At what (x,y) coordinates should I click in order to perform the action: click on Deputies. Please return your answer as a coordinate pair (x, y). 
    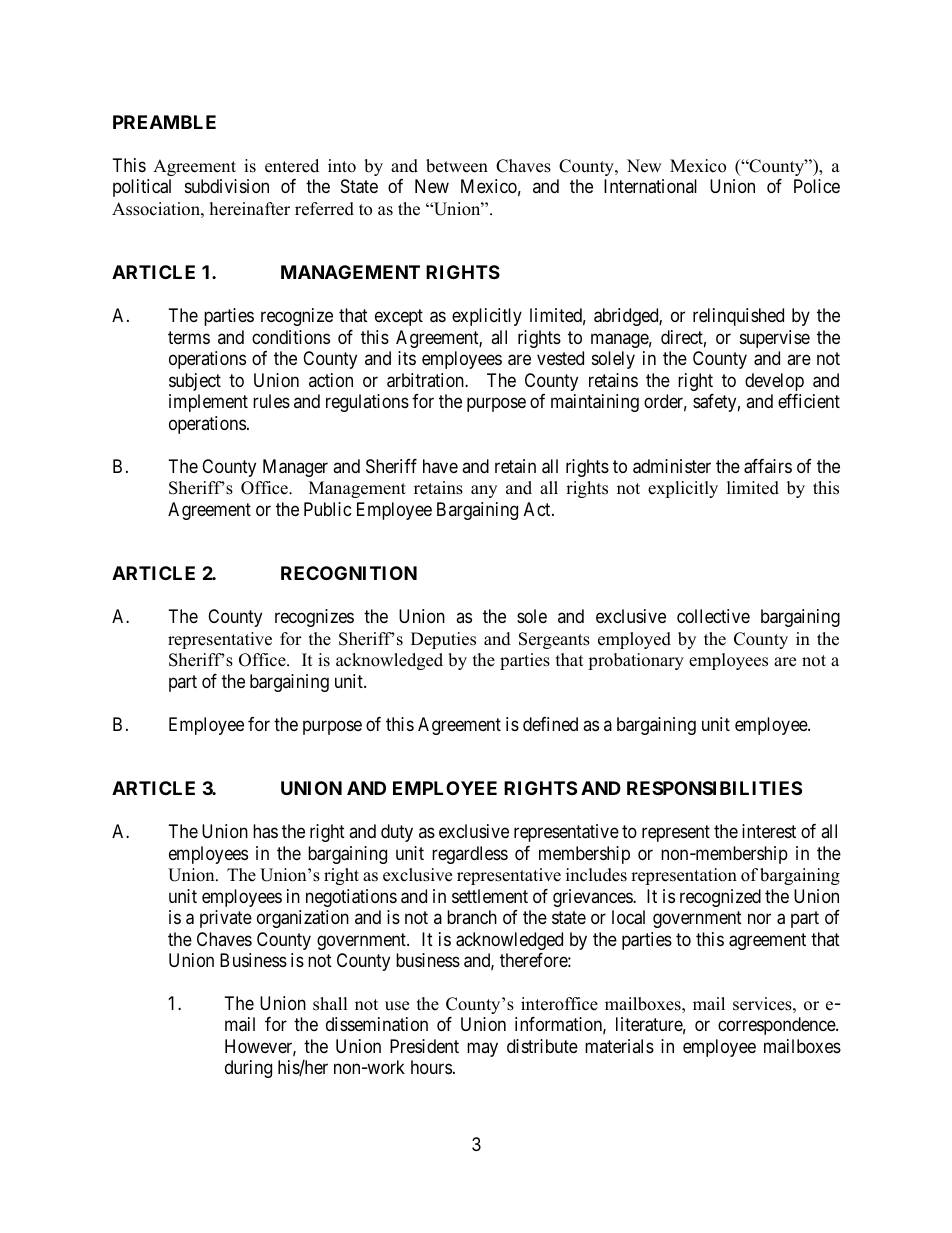
    Looking at the image, I should click on (443, 640).
